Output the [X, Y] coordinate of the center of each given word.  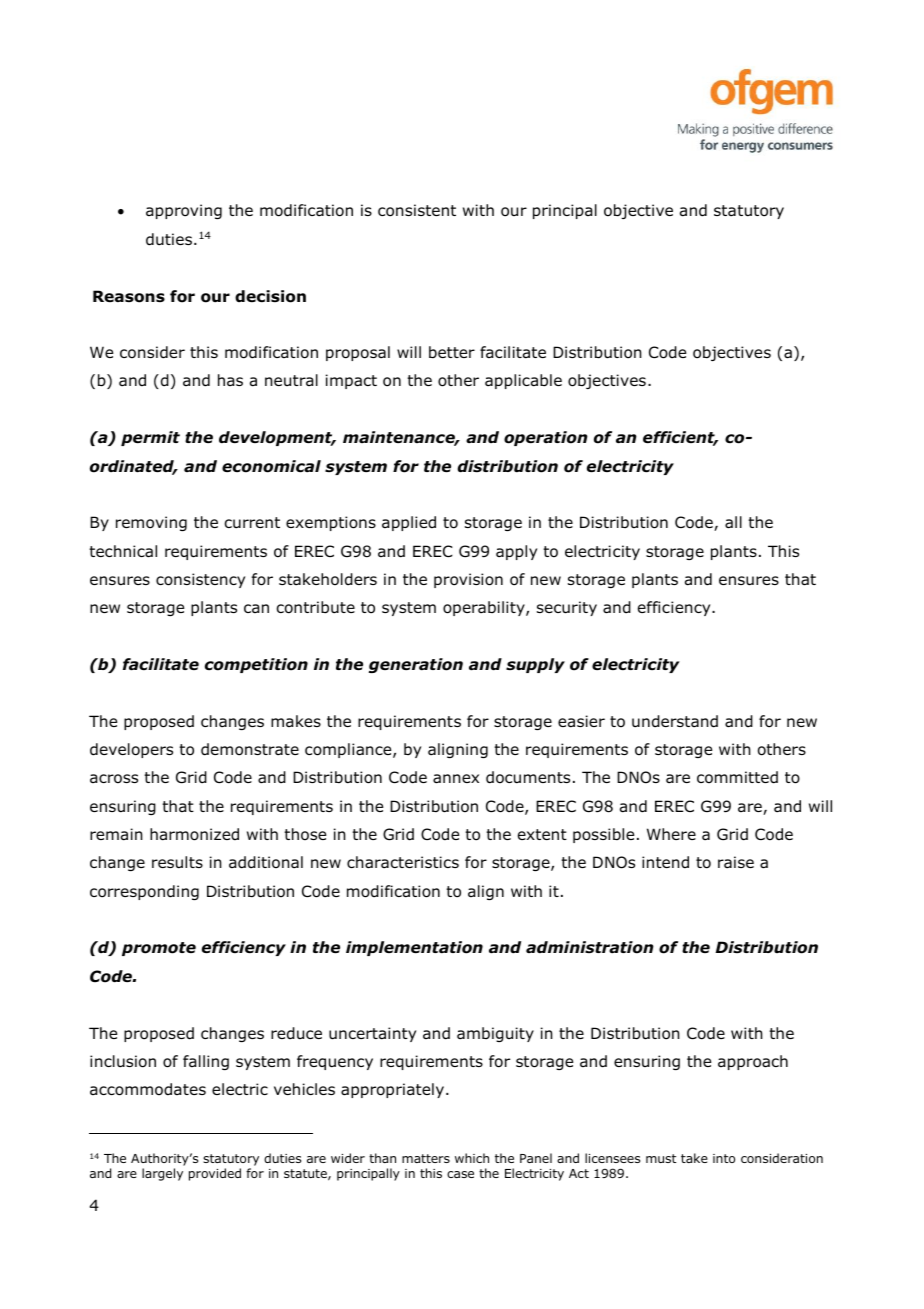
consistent [417, 210]
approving [184, 211]
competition [256, 665]
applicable [523, 381]
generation [416, 665]
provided [215, 1174]
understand [675, 721]
